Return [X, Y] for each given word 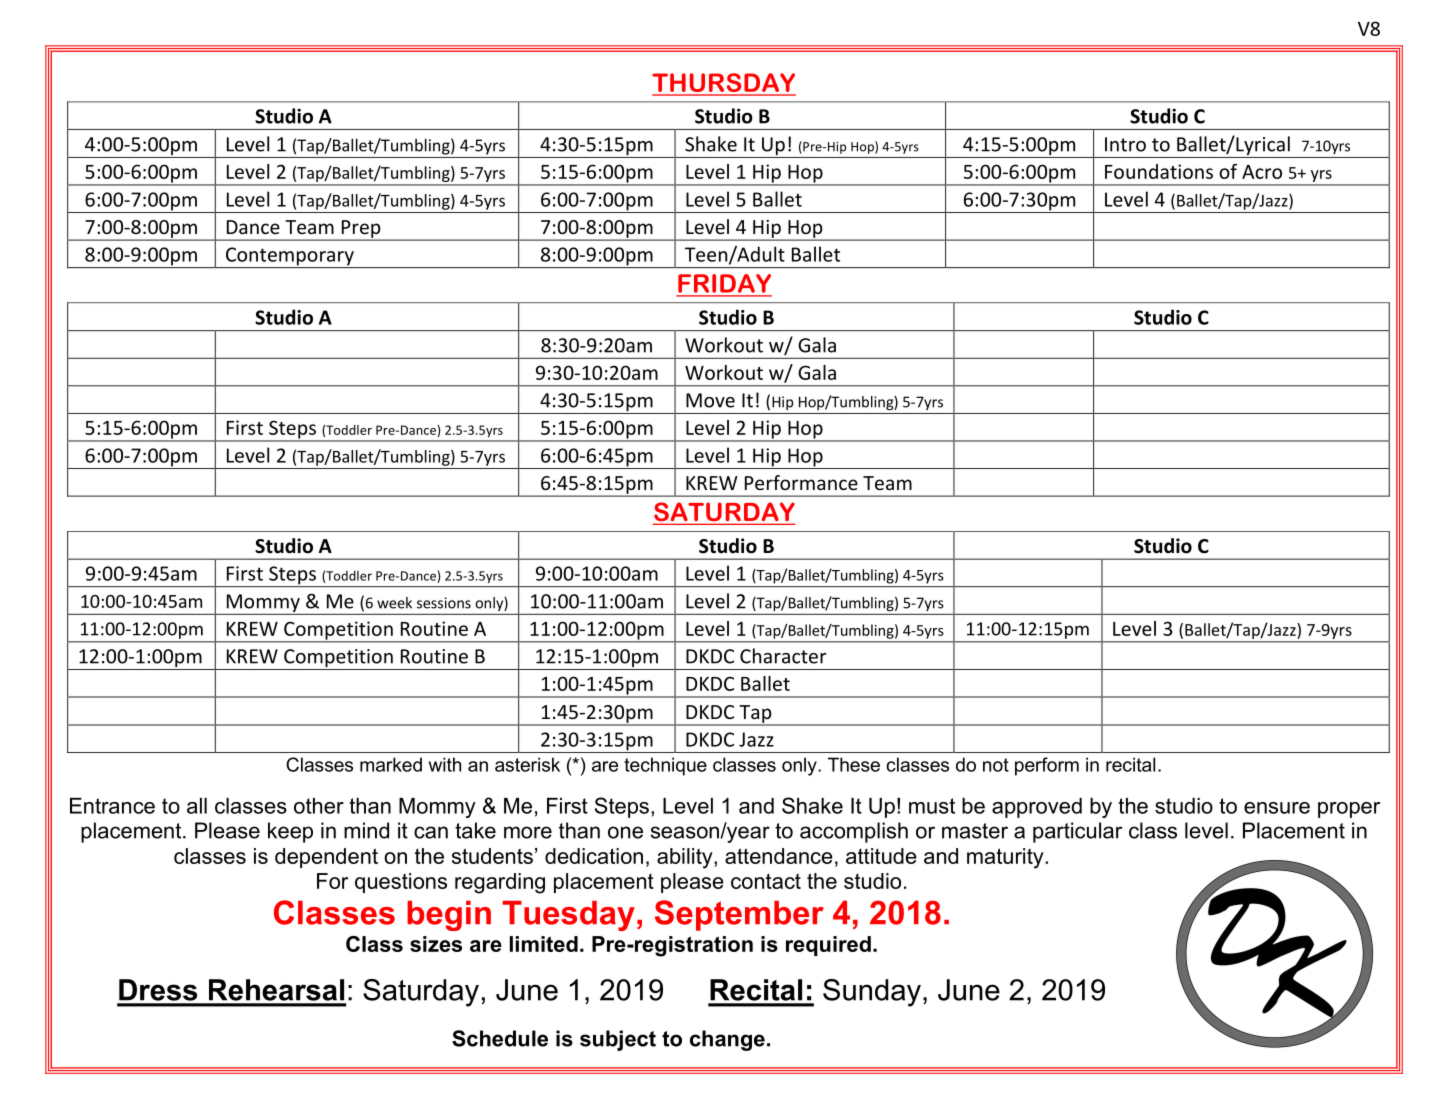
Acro [1262, 172]
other [319, 806]
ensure [1277, 808]
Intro [1125, 144]
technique [665, 766]
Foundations [1159, 171]
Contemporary [289, 257]
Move [710, 400]
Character [783, 656]
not [996, 765]
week [394, 603]
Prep [361, 230]
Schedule [500, 1038]
